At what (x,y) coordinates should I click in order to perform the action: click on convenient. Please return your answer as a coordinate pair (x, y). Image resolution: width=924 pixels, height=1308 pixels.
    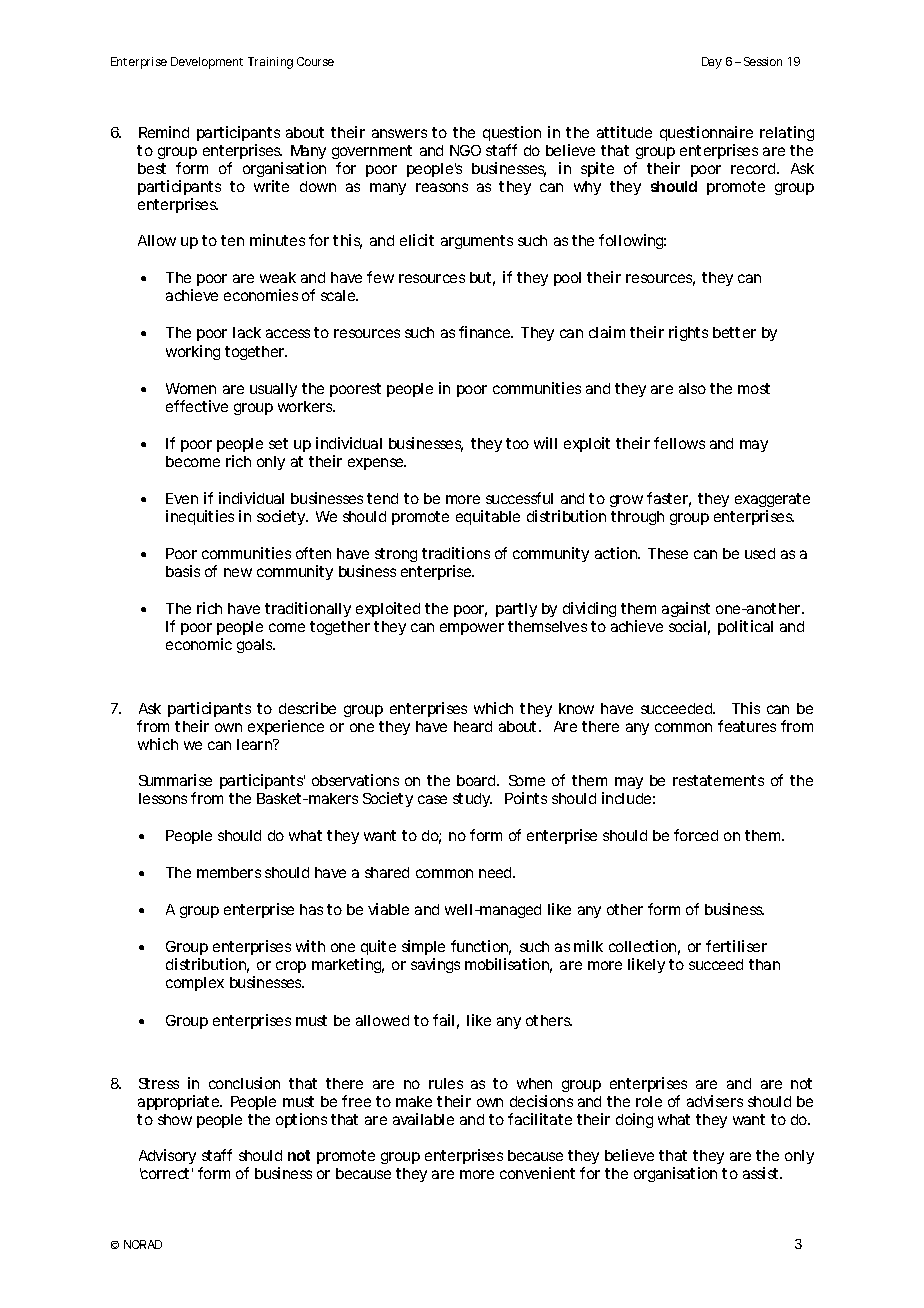
    Looking at the image, I should click on (537, 1173).
